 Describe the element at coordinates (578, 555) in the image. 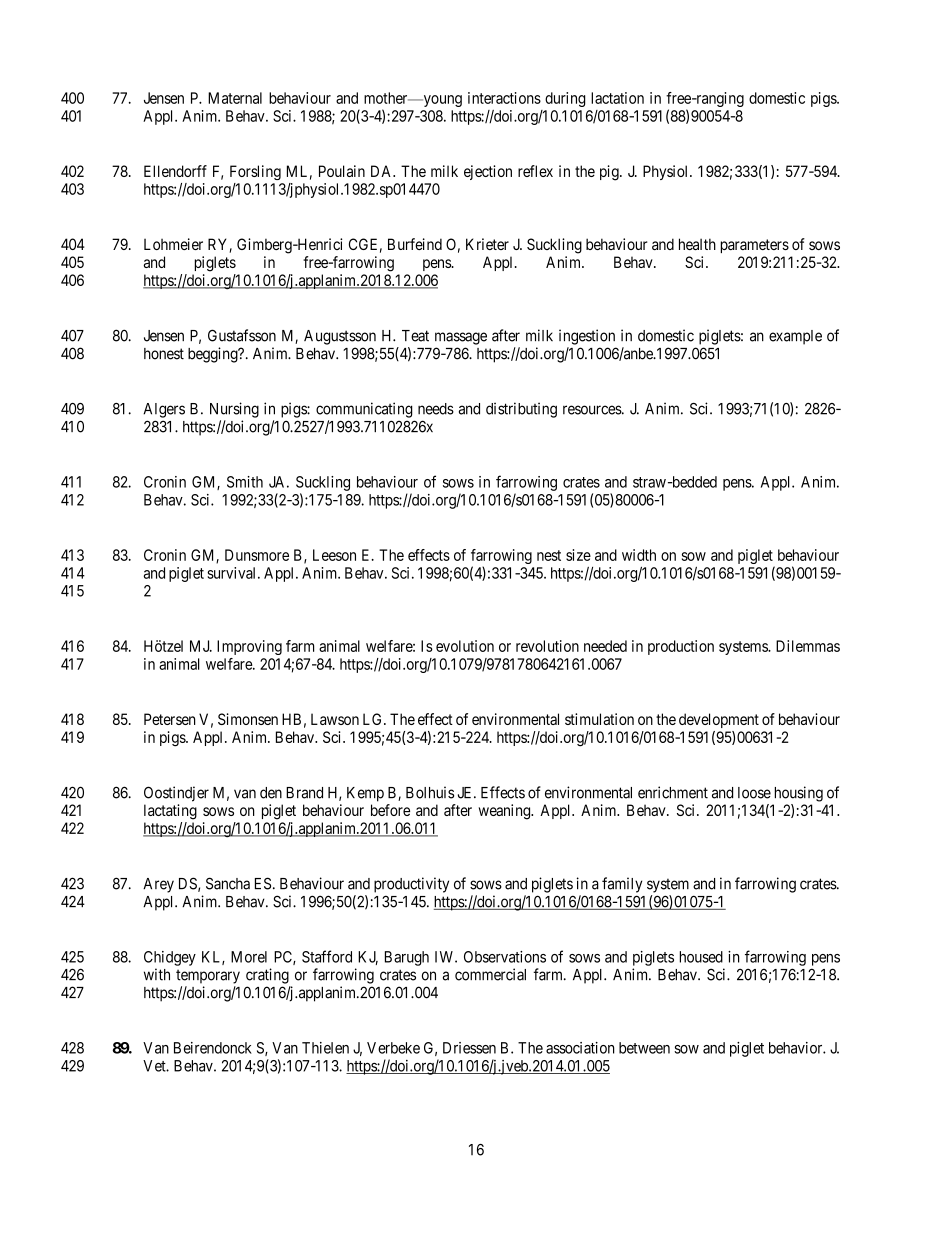

I see `size` at that location.
